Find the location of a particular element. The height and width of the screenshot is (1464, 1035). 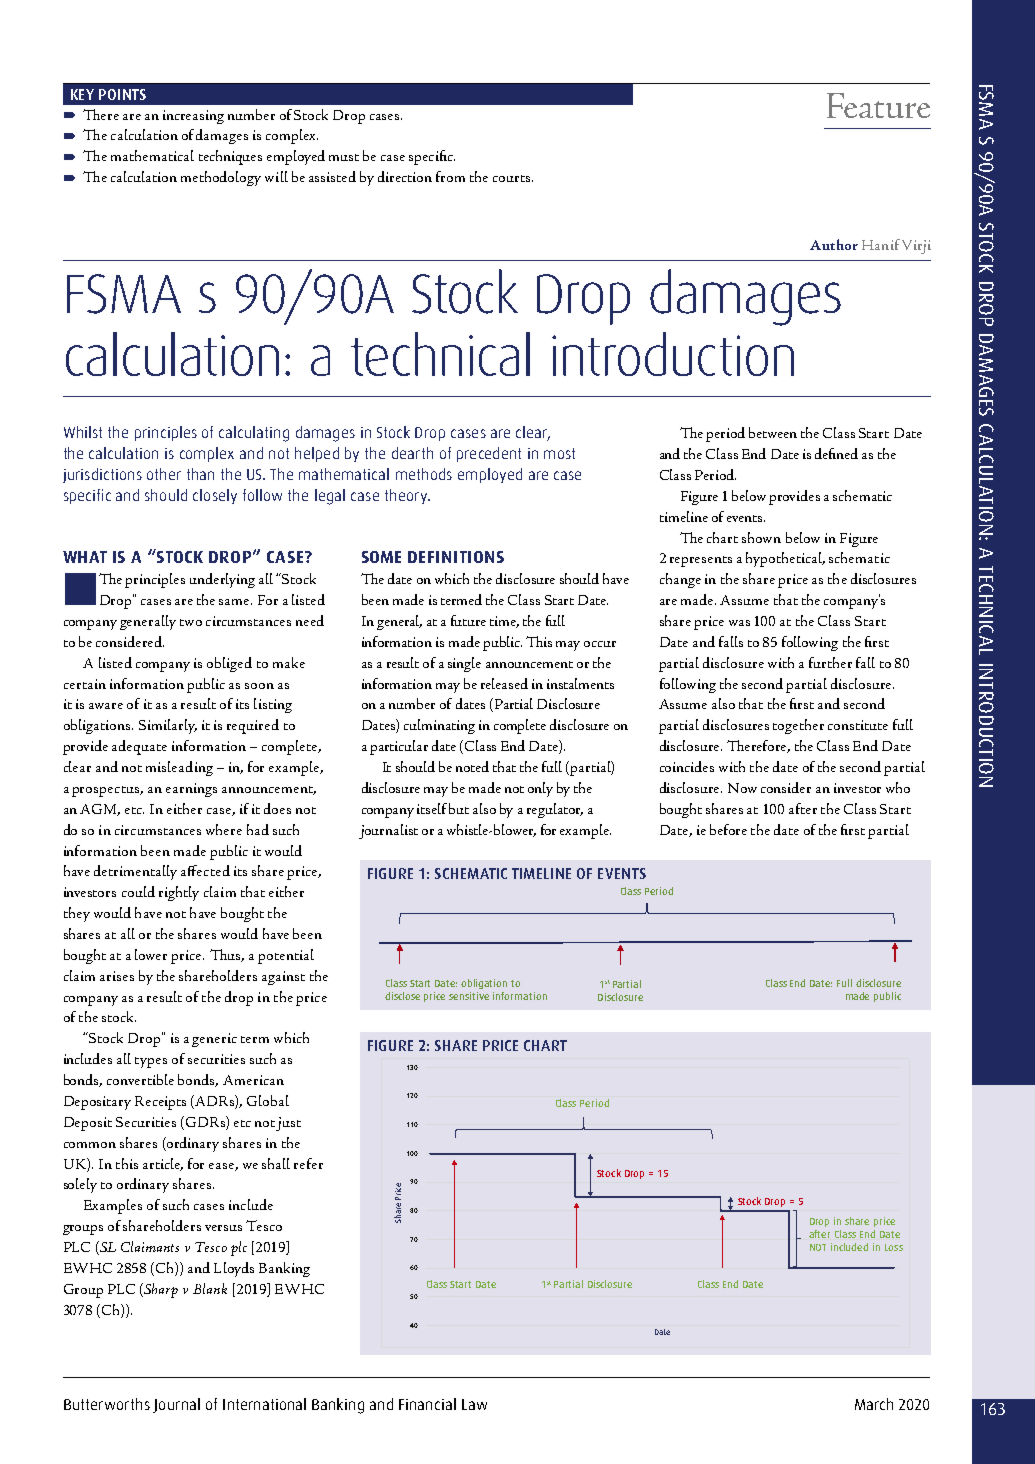

sensitive is located at coordinates (469, 996).
